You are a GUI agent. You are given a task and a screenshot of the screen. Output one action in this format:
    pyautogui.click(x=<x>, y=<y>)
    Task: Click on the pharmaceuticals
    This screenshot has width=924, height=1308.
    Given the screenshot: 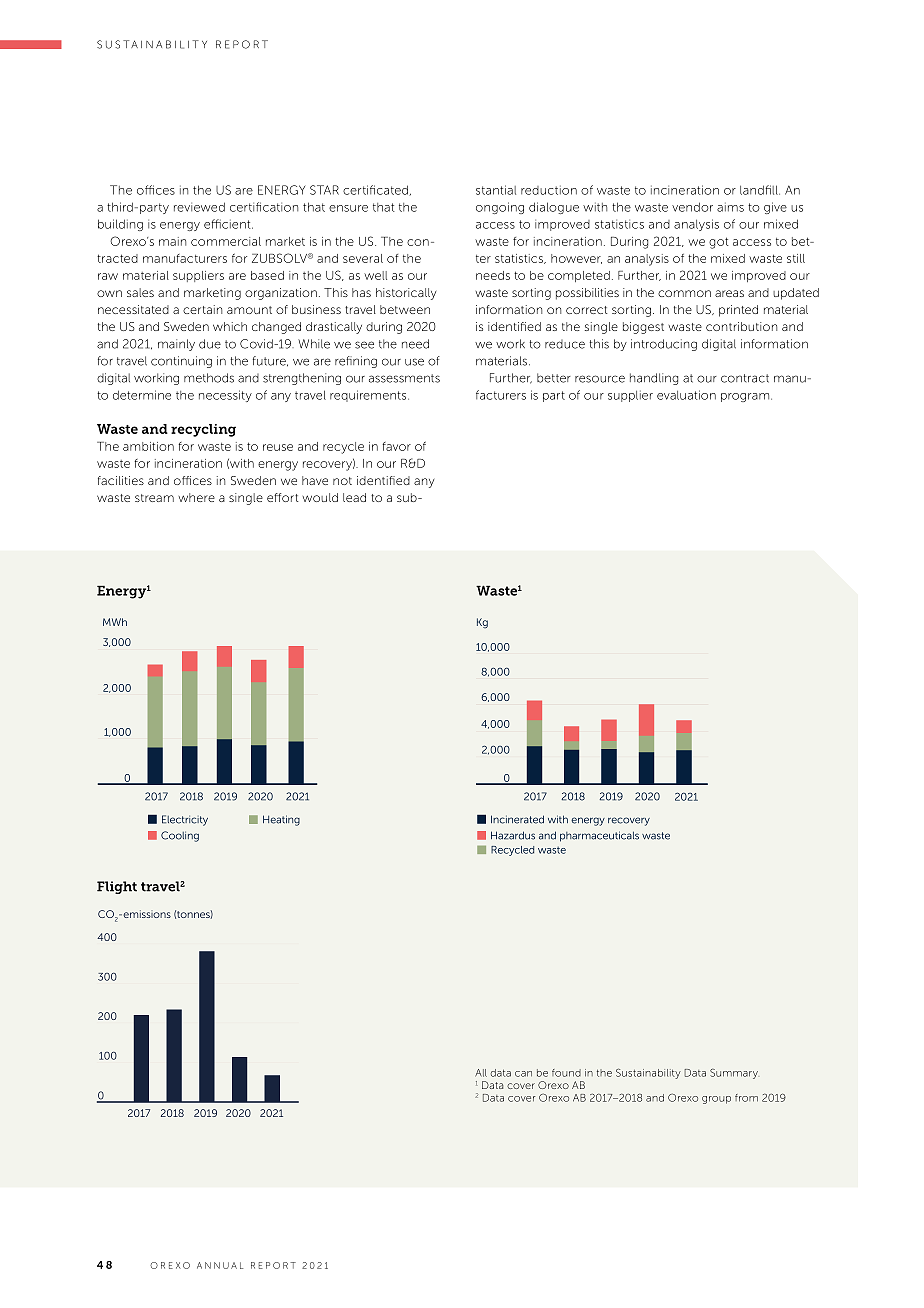 What is the action you would take?
    pyautogui.click(x=599, y=836)
